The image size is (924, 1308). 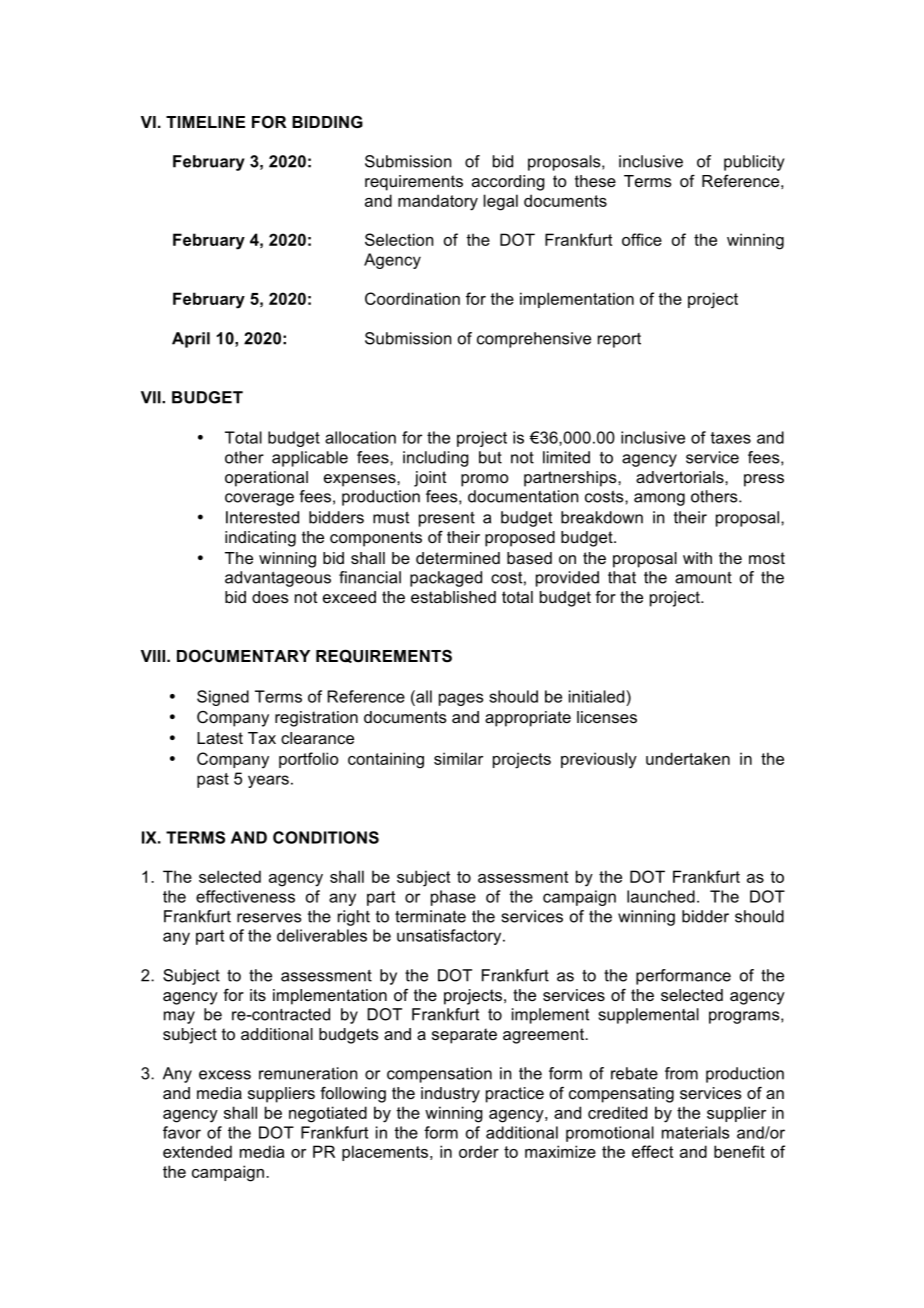 What do you see at coordinates (213, 780) in the document?
I see `past` at bounding box center [213, 780].
